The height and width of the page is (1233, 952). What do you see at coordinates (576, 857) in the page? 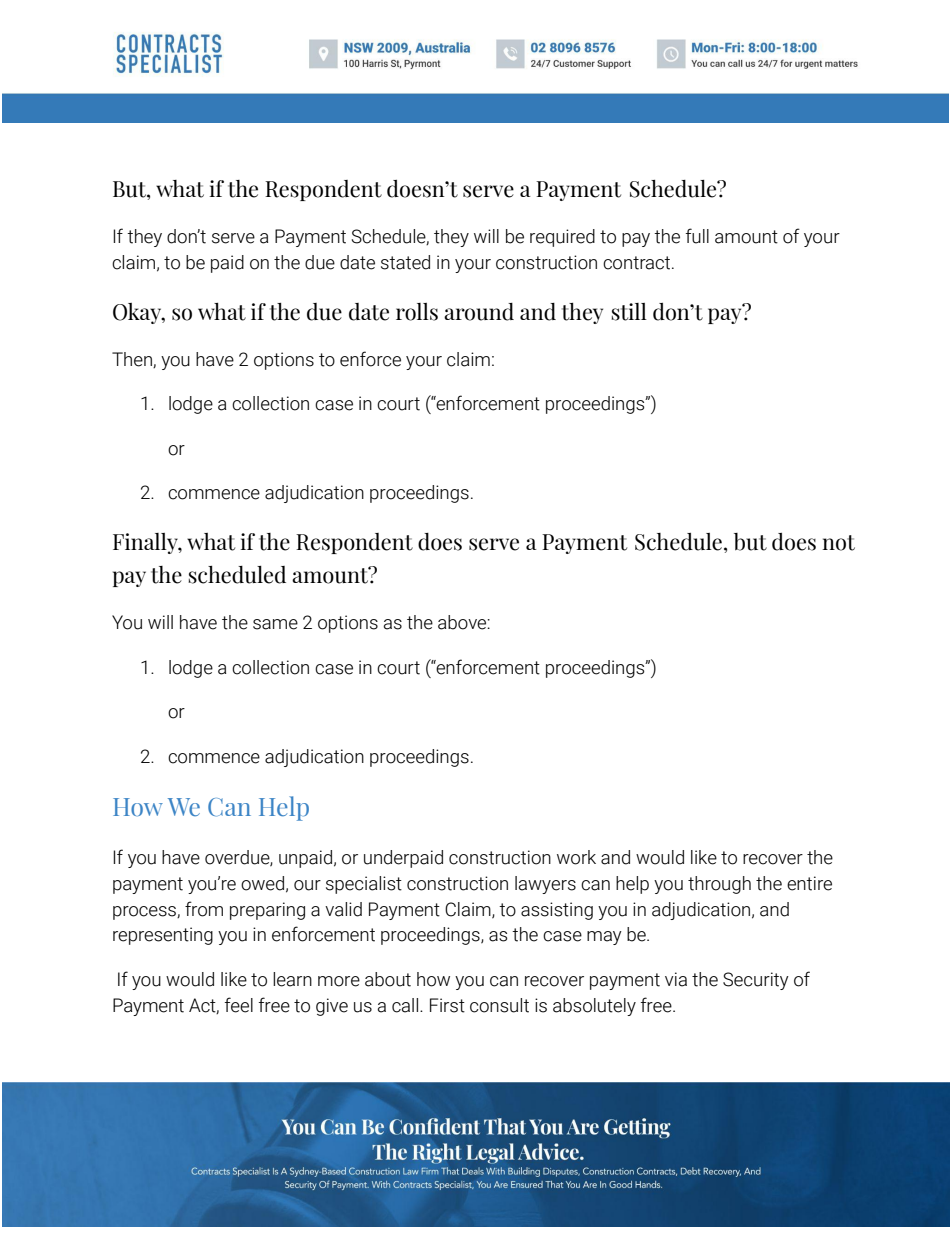
I see `work` at bounding box center [576, 857].
